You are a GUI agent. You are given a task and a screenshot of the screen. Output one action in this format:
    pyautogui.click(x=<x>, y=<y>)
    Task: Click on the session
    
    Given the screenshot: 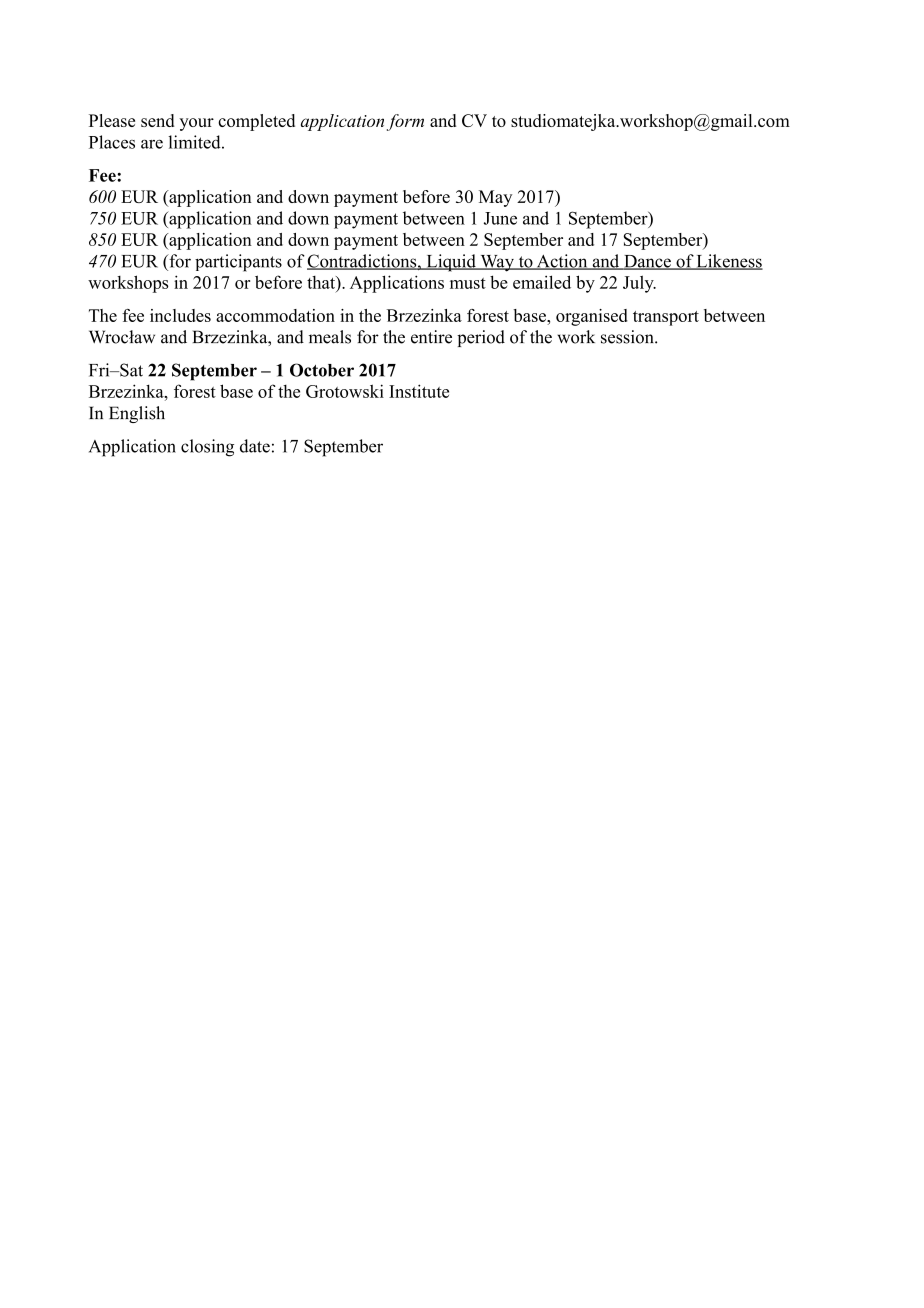 What is the action you would take?
    pyautogui.click(x=628, y=337)
